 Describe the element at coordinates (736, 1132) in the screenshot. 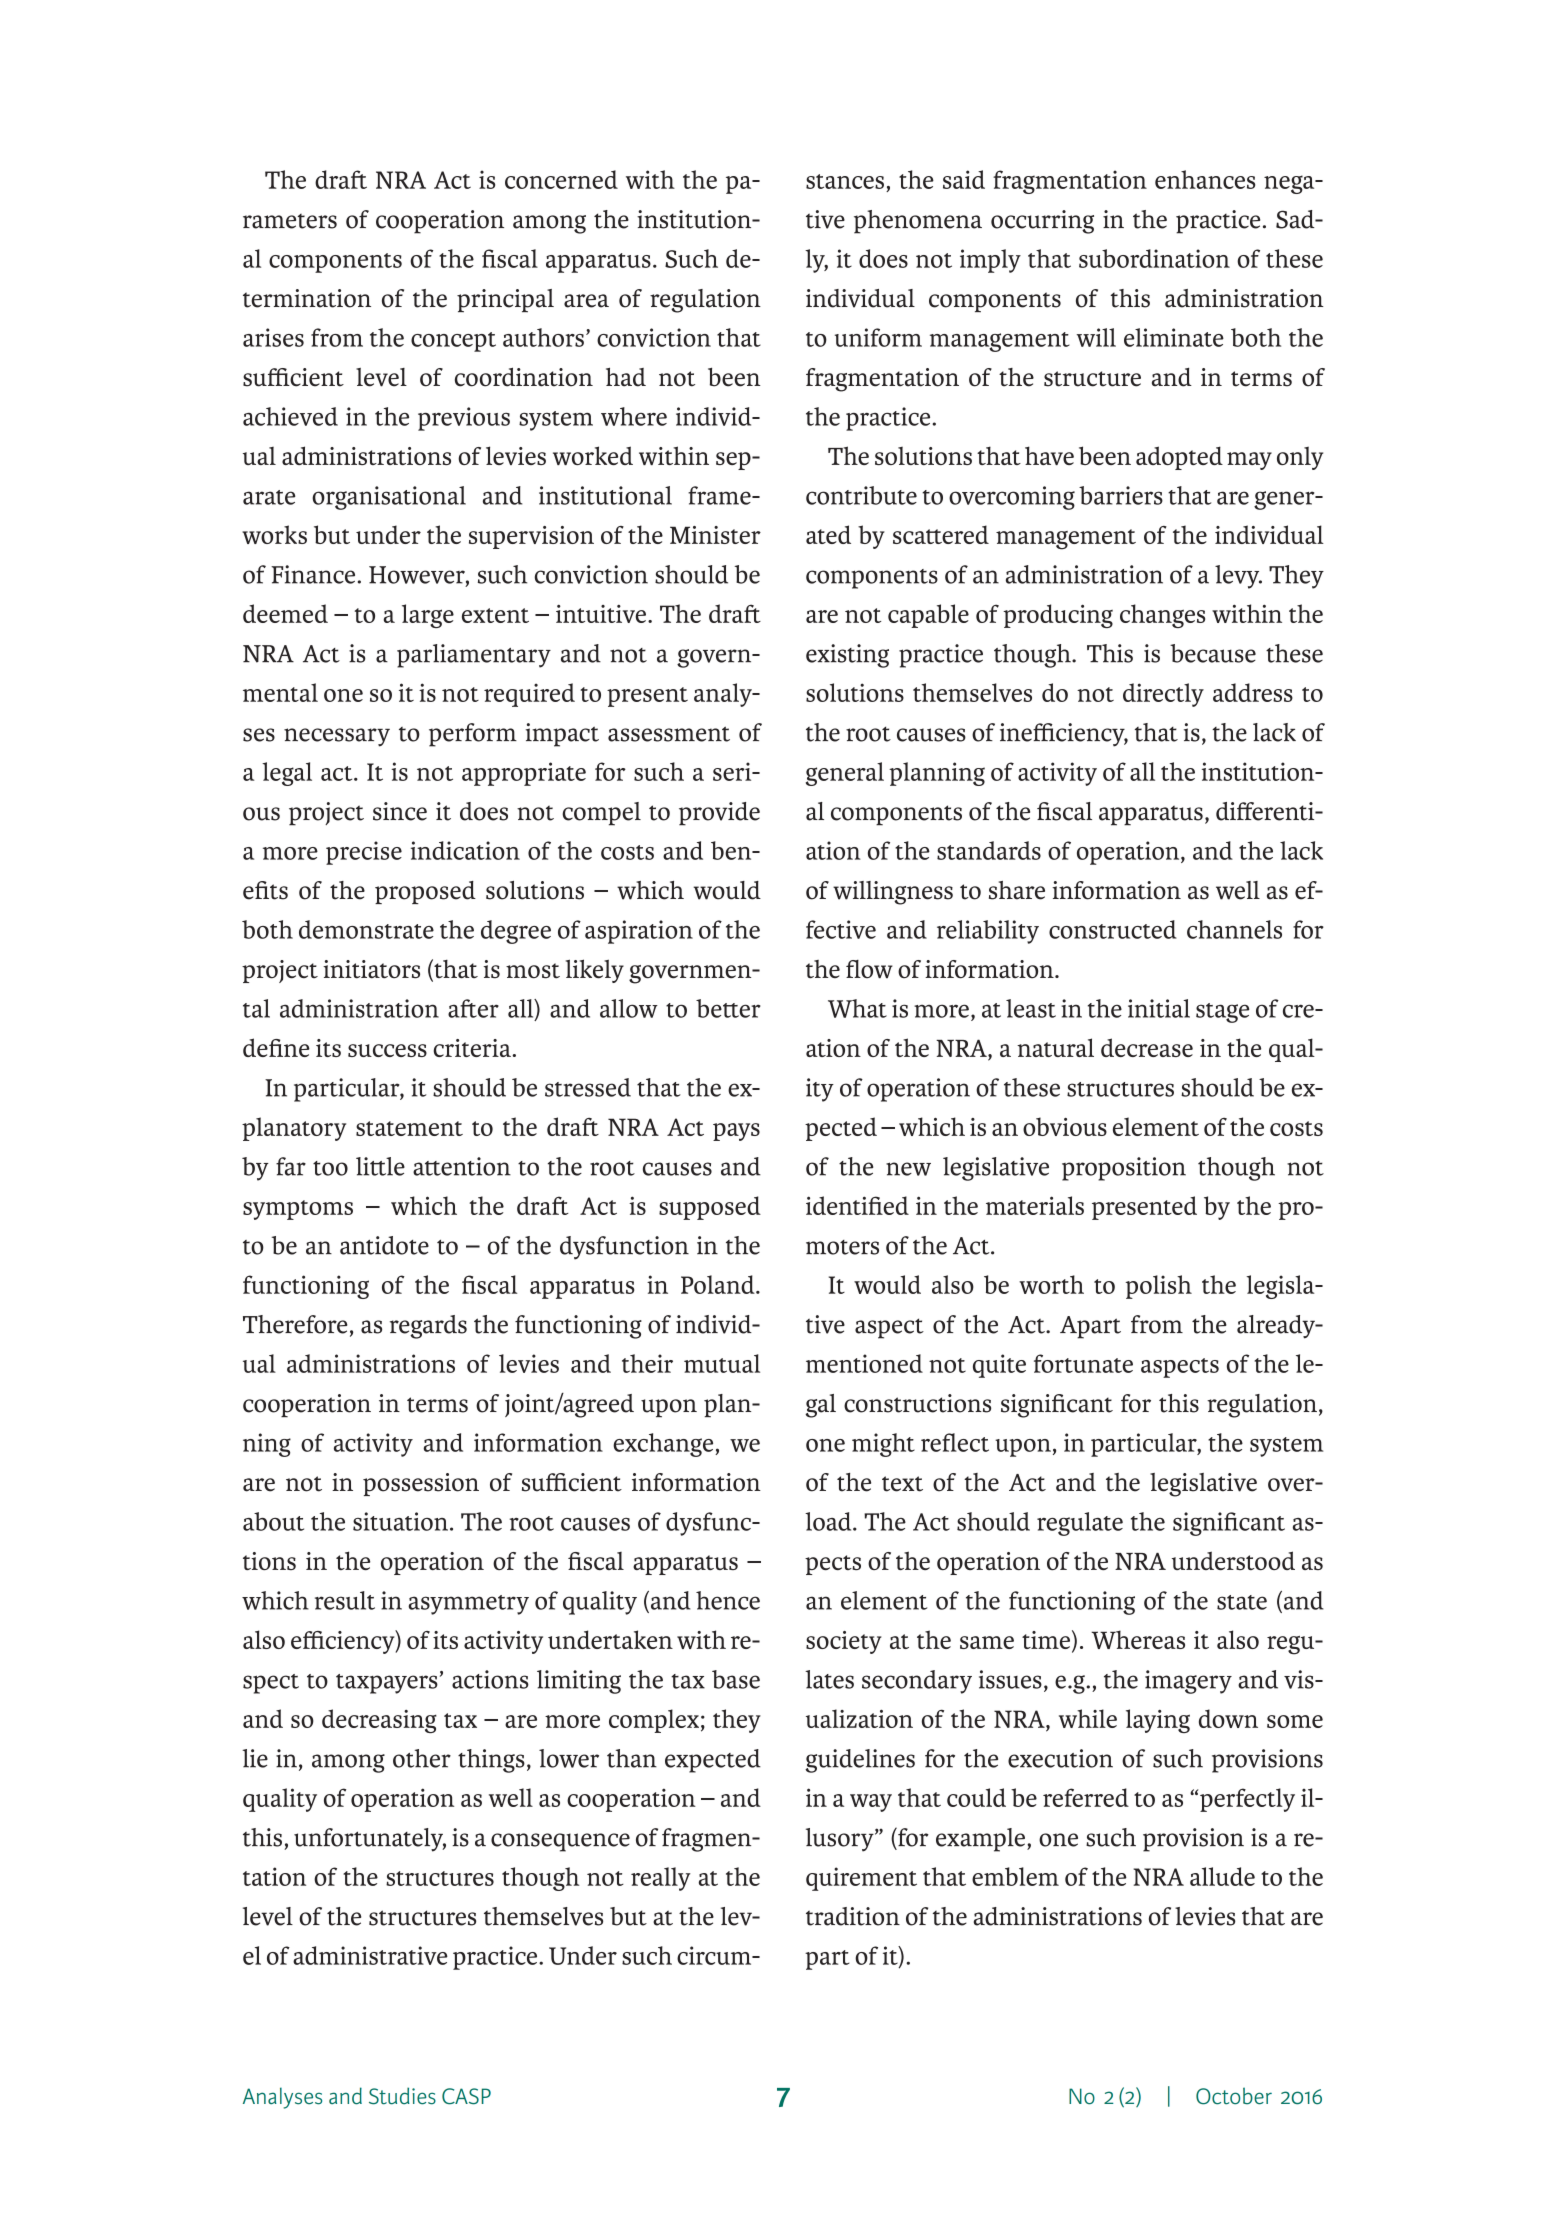

I see `pays` at that location.
